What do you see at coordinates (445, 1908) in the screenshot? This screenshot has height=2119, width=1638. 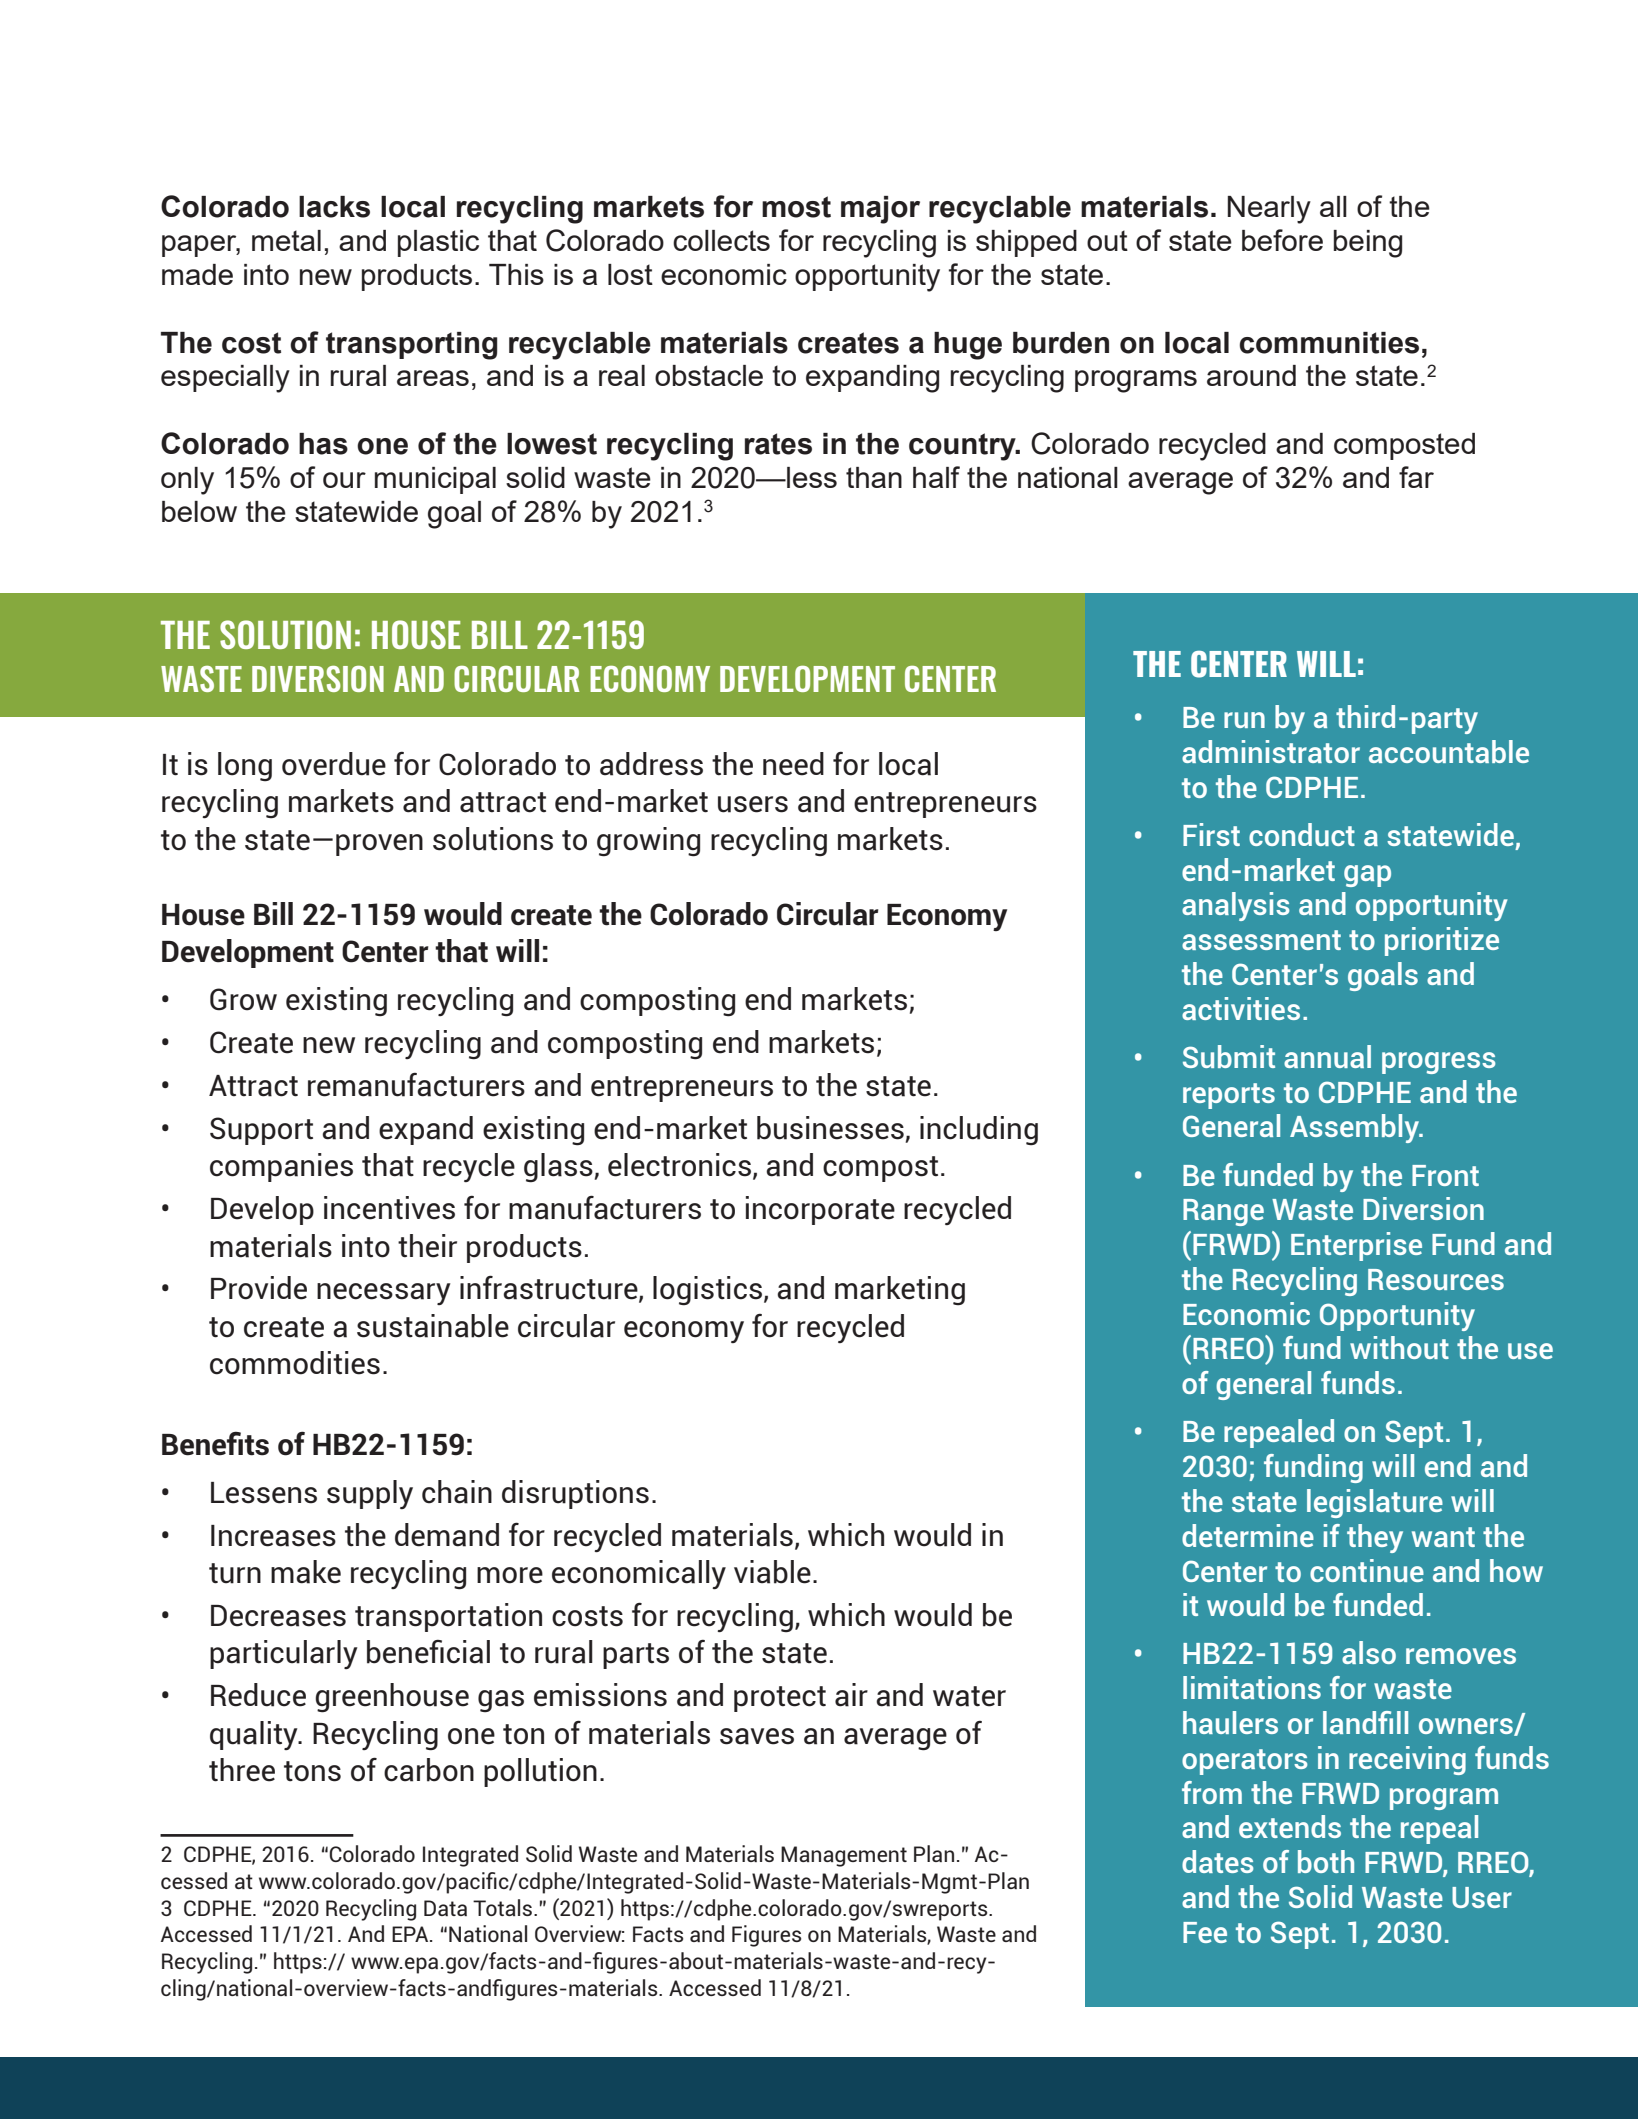 I see `Data` at bounding box center [445, 1908].
